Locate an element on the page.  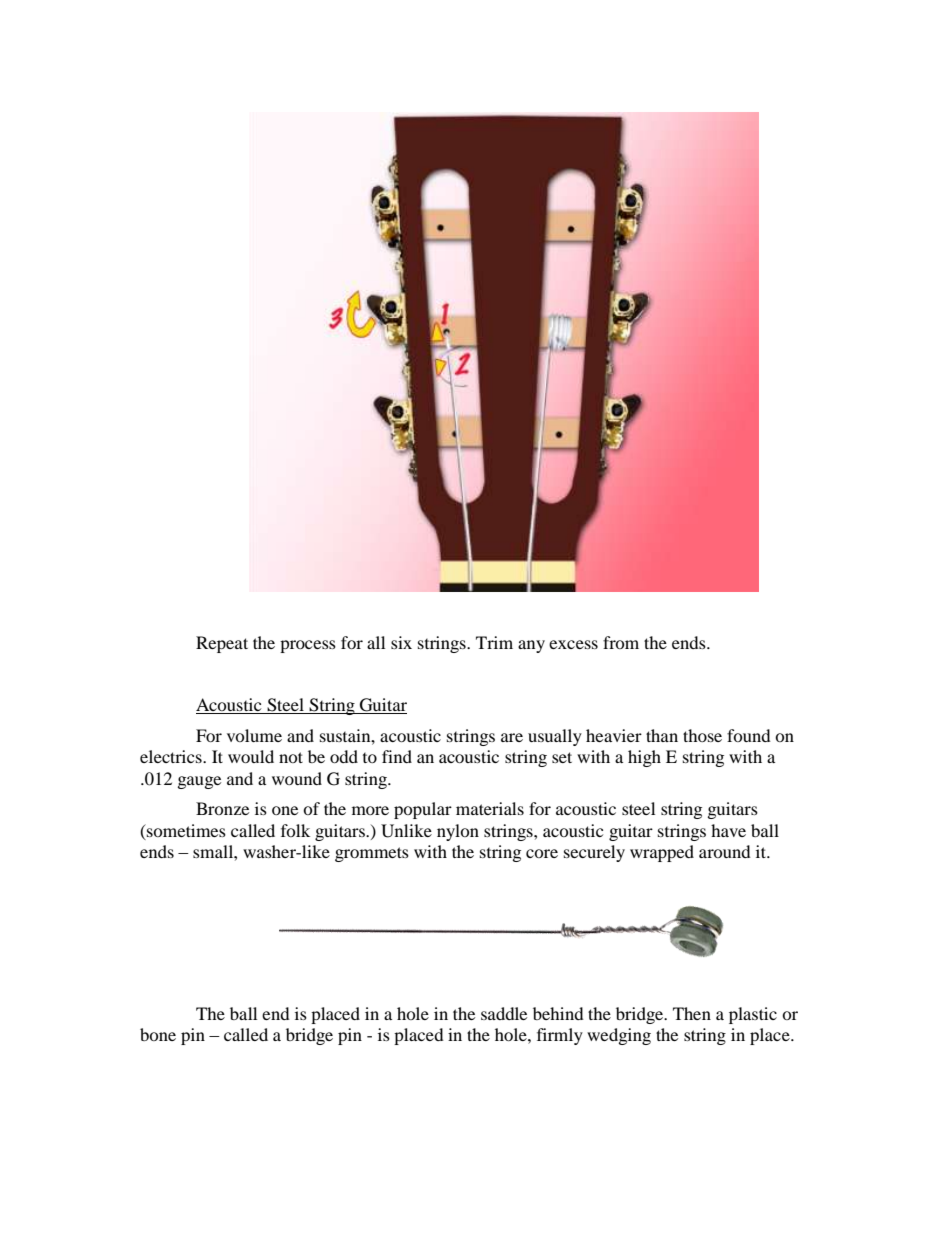
behind is located at coordinates (558, 1013).
